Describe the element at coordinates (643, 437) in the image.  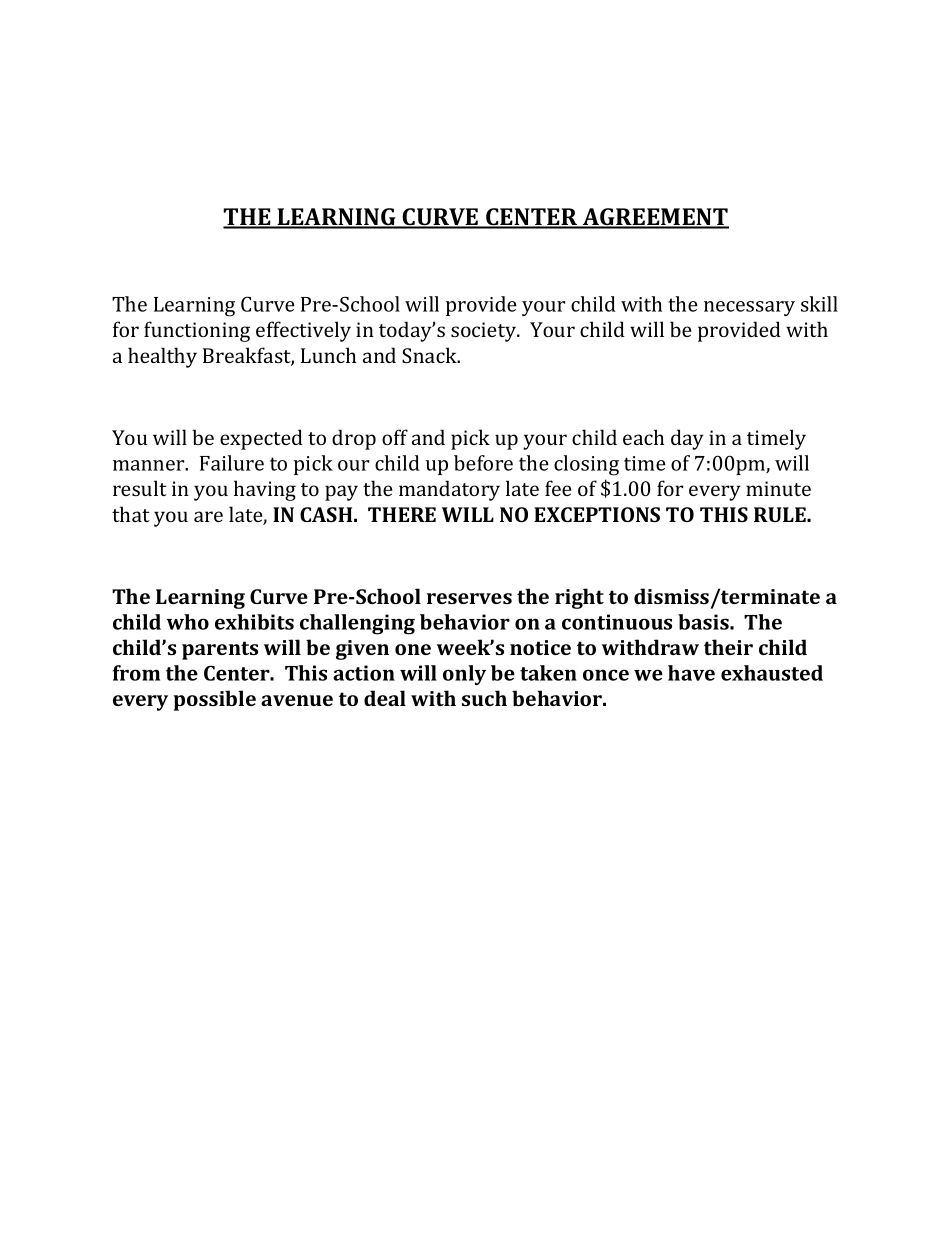
I see `each` at that location.
